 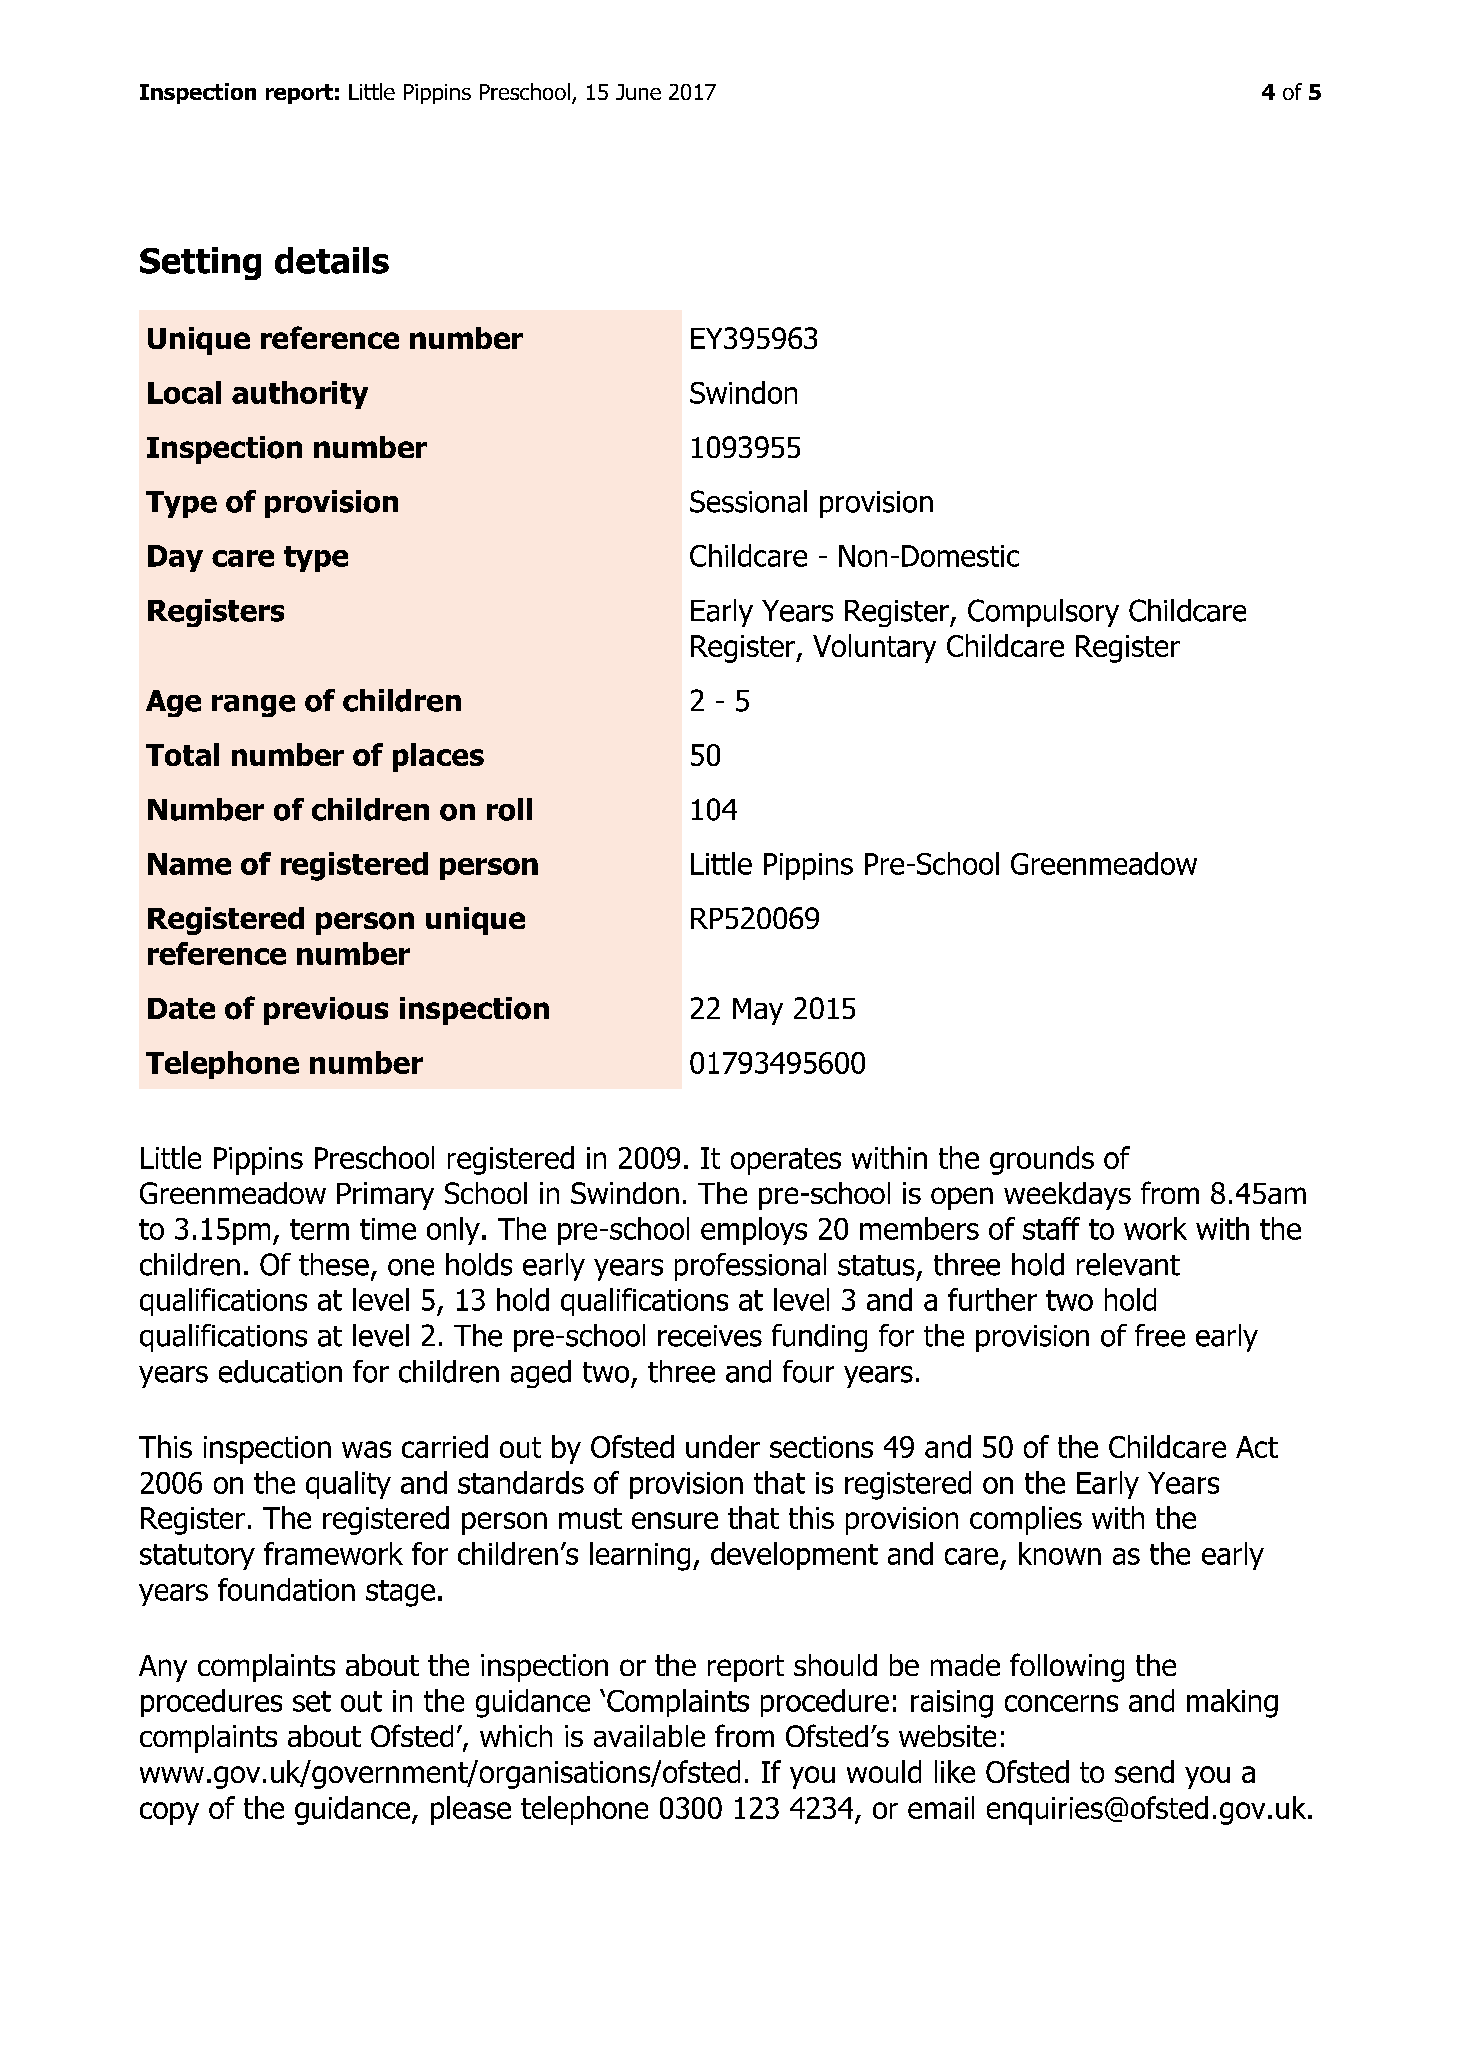 What do you see at coordinates (1043, 613) in the screenshot?
I see `Compulsory` at bounding box center [1043, 613].
